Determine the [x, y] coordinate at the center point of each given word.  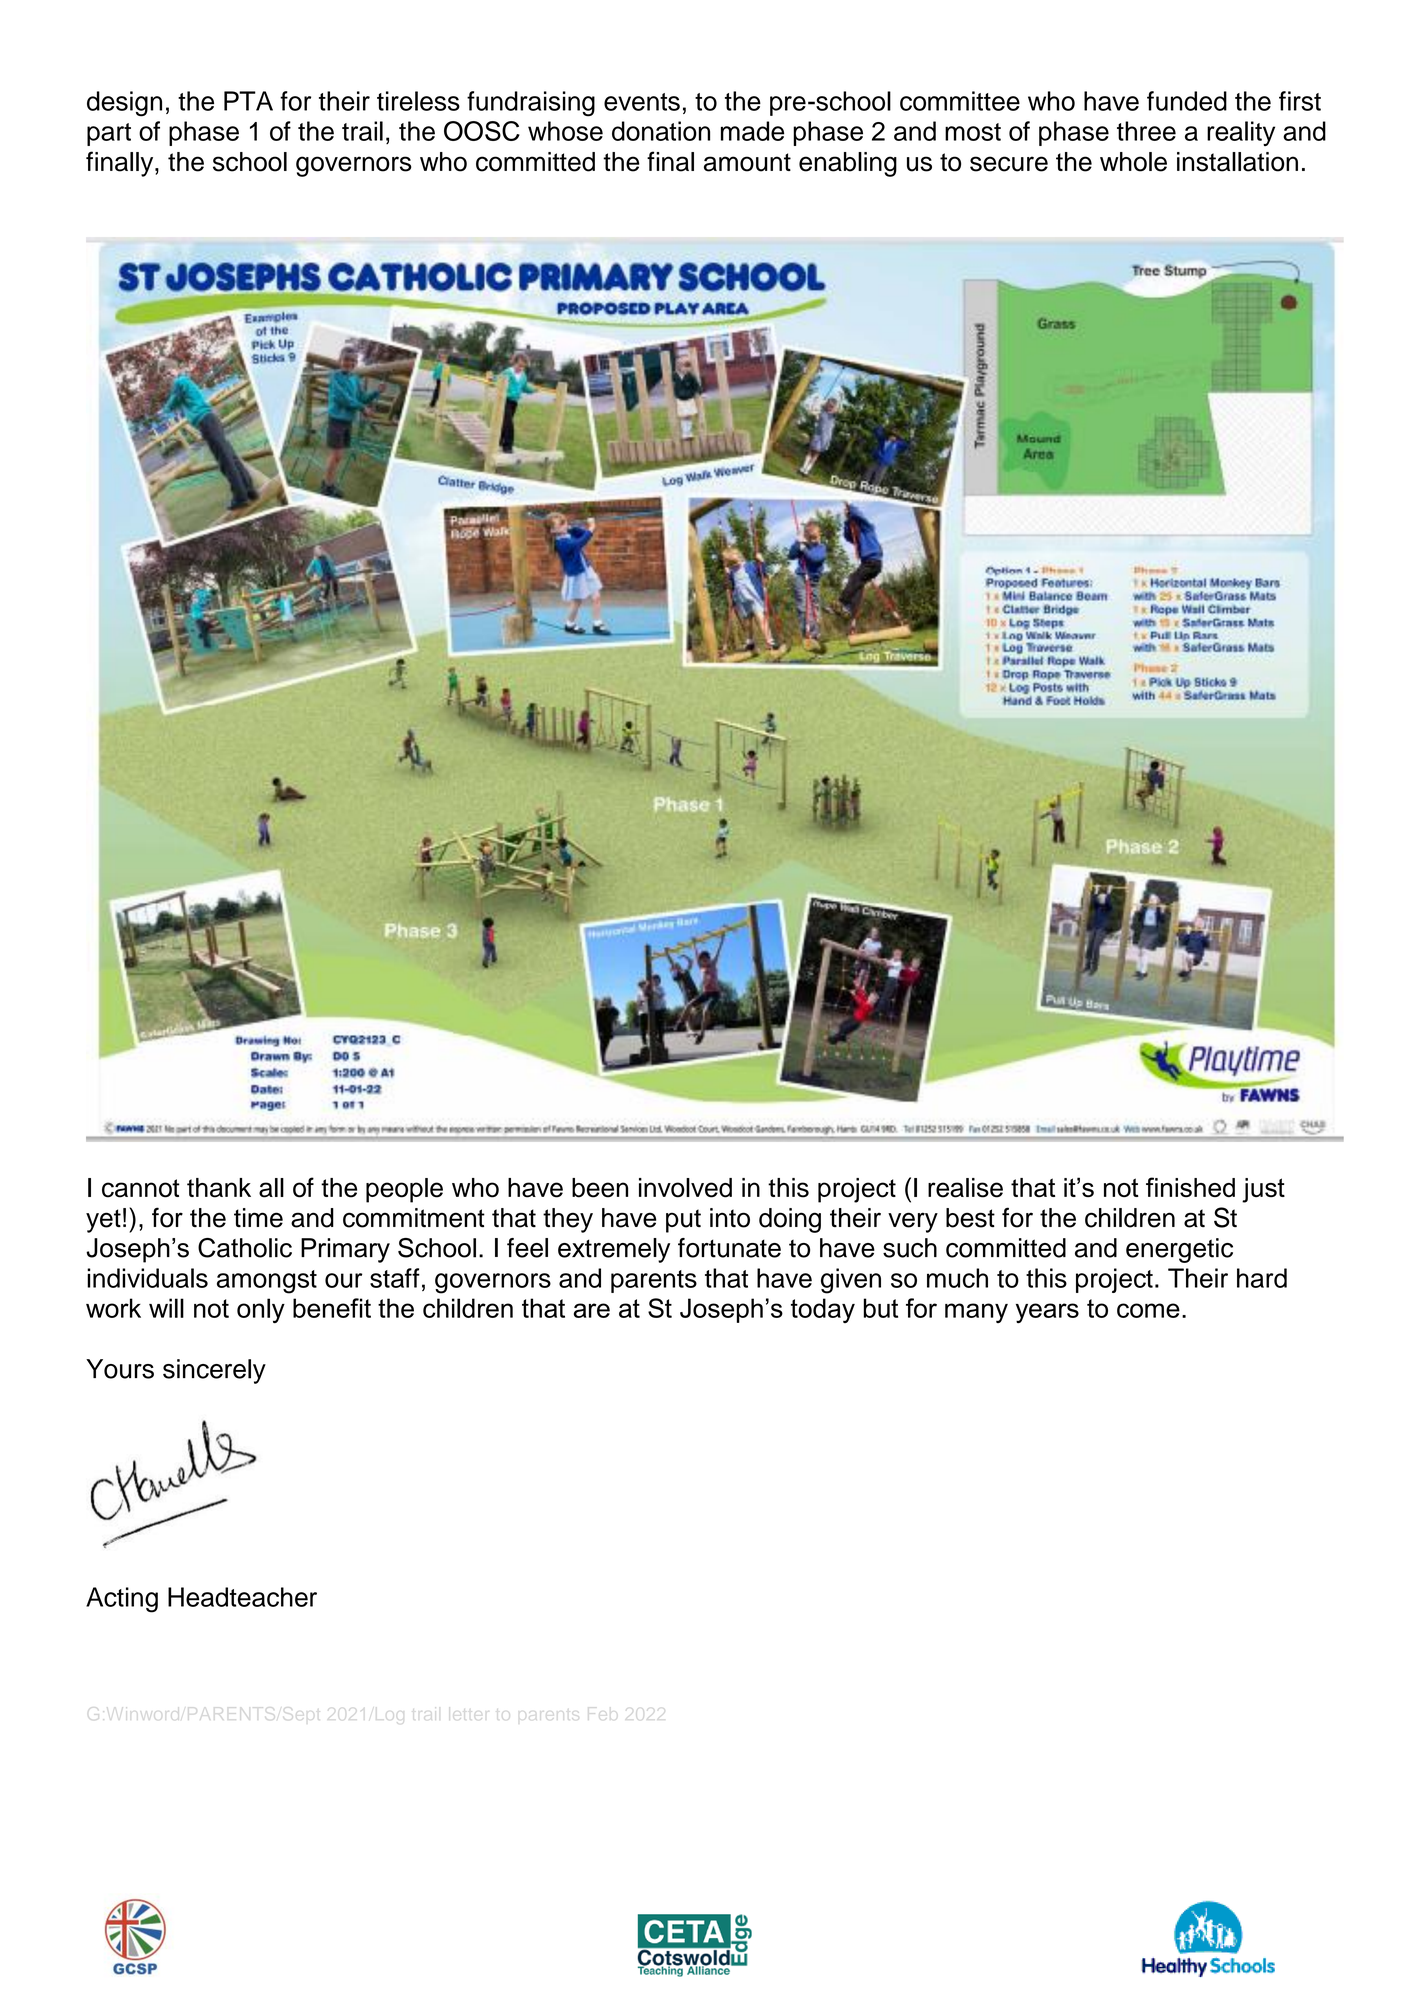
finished [1190, 1187]
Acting [122, 1600]
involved [685, 1188]
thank [219, 1188]
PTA [248, 101]
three [1146, 131]
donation [661, 131]
